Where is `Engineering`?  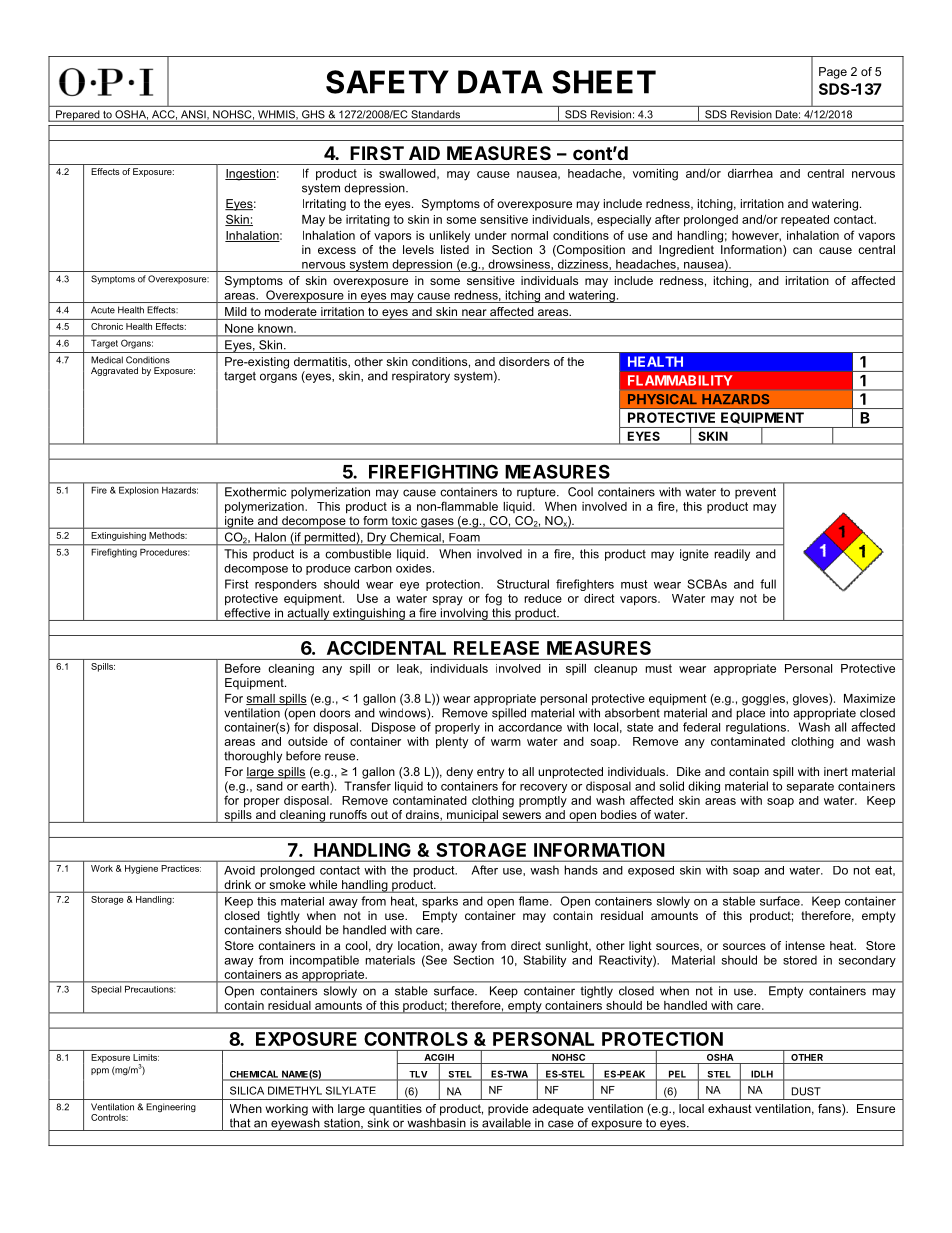 Engineering is located at coordinates (171, 1107).
